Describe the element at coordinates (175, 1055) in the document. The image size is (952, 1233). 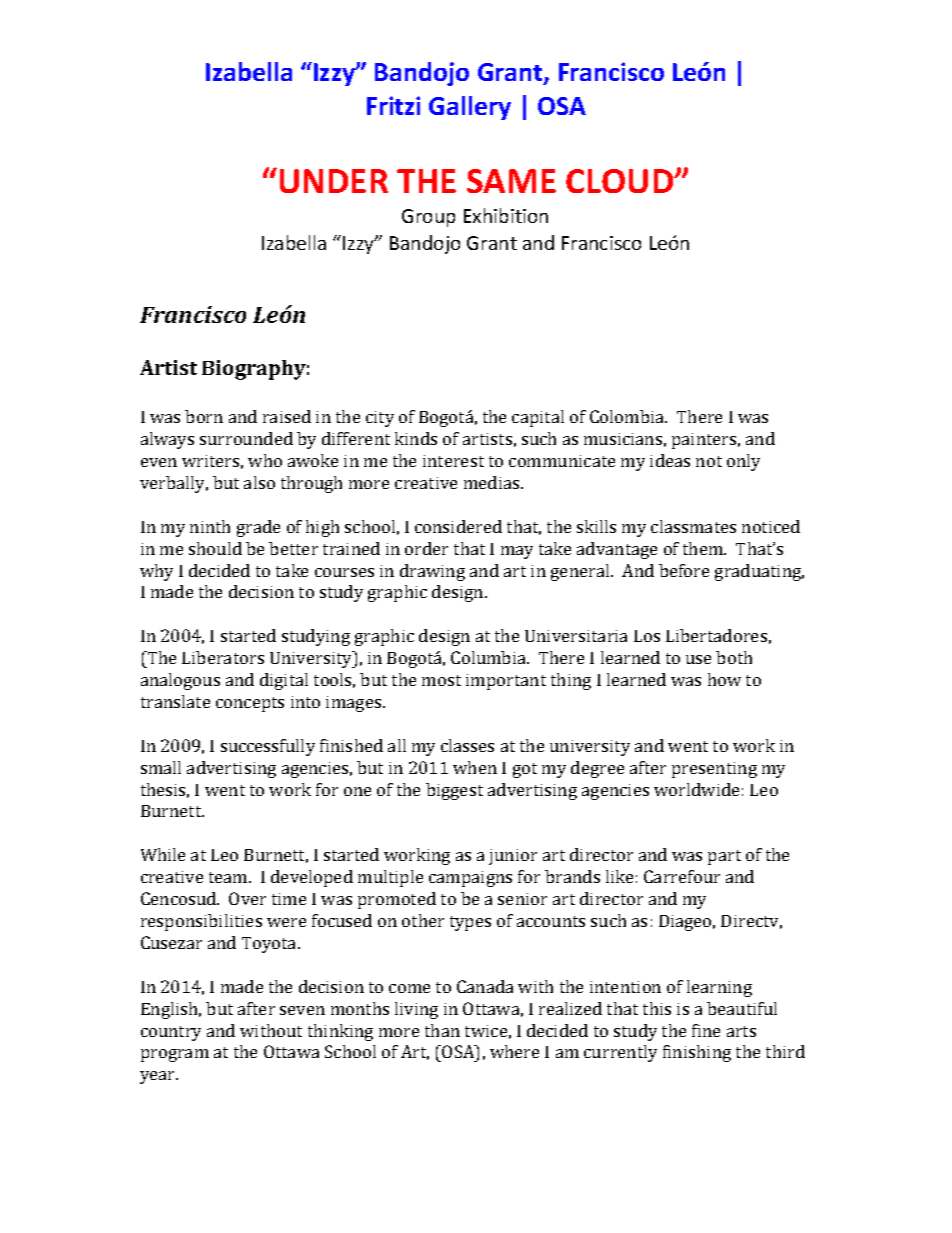
I see `program` at that location.
